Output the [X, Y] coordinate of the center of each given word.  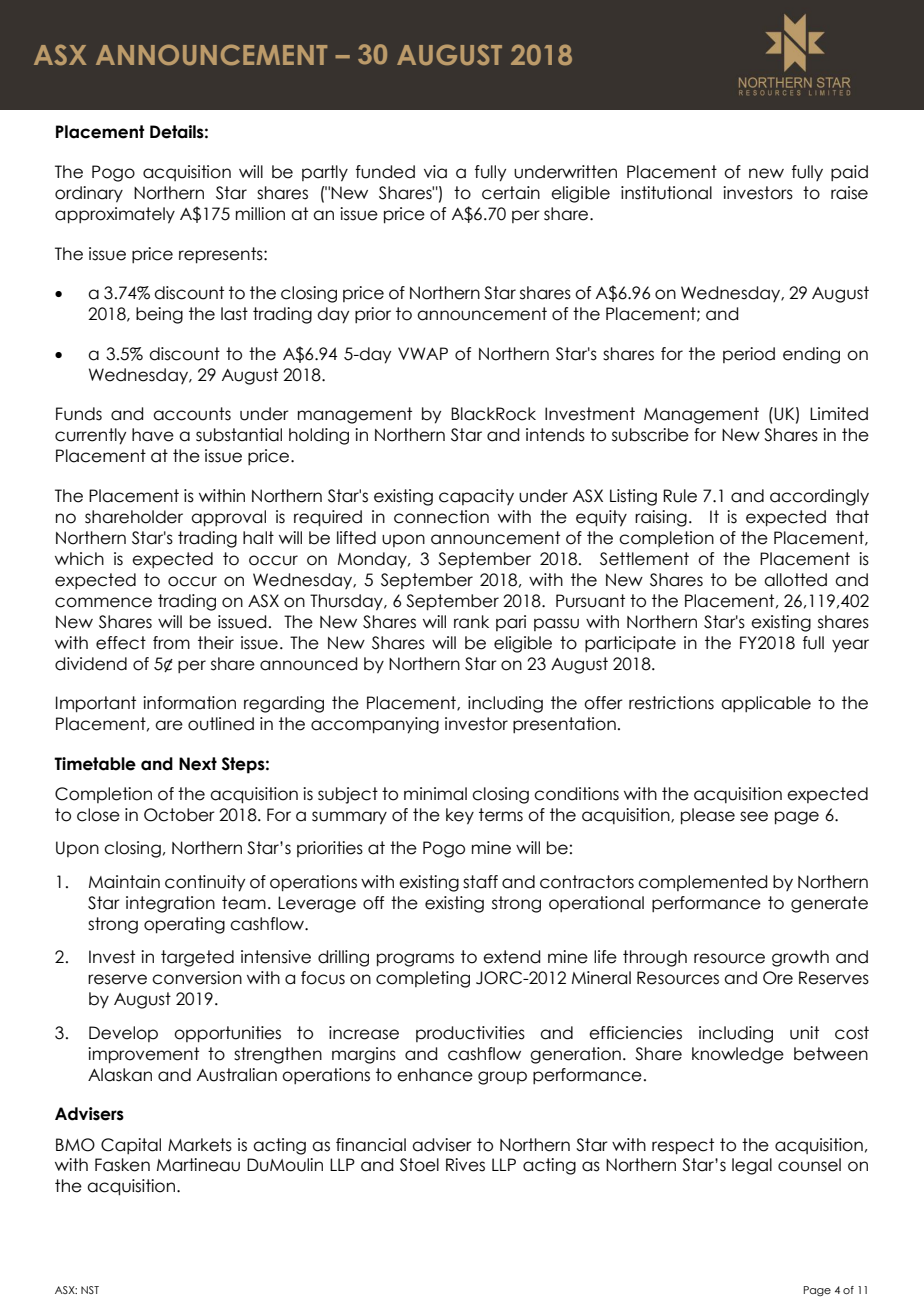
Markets [200, 1145]
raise [849, 193]
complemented [702, 883]
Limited [839, 414]
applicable [766, 704]
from [171, 643]
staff [480, 882]
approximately [115, 215]
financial [371, 1145]
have [153, 435]
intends [555, 435]
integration [170, 904]
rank [471, 622]
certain [511, 193]
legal [752, 1166]
